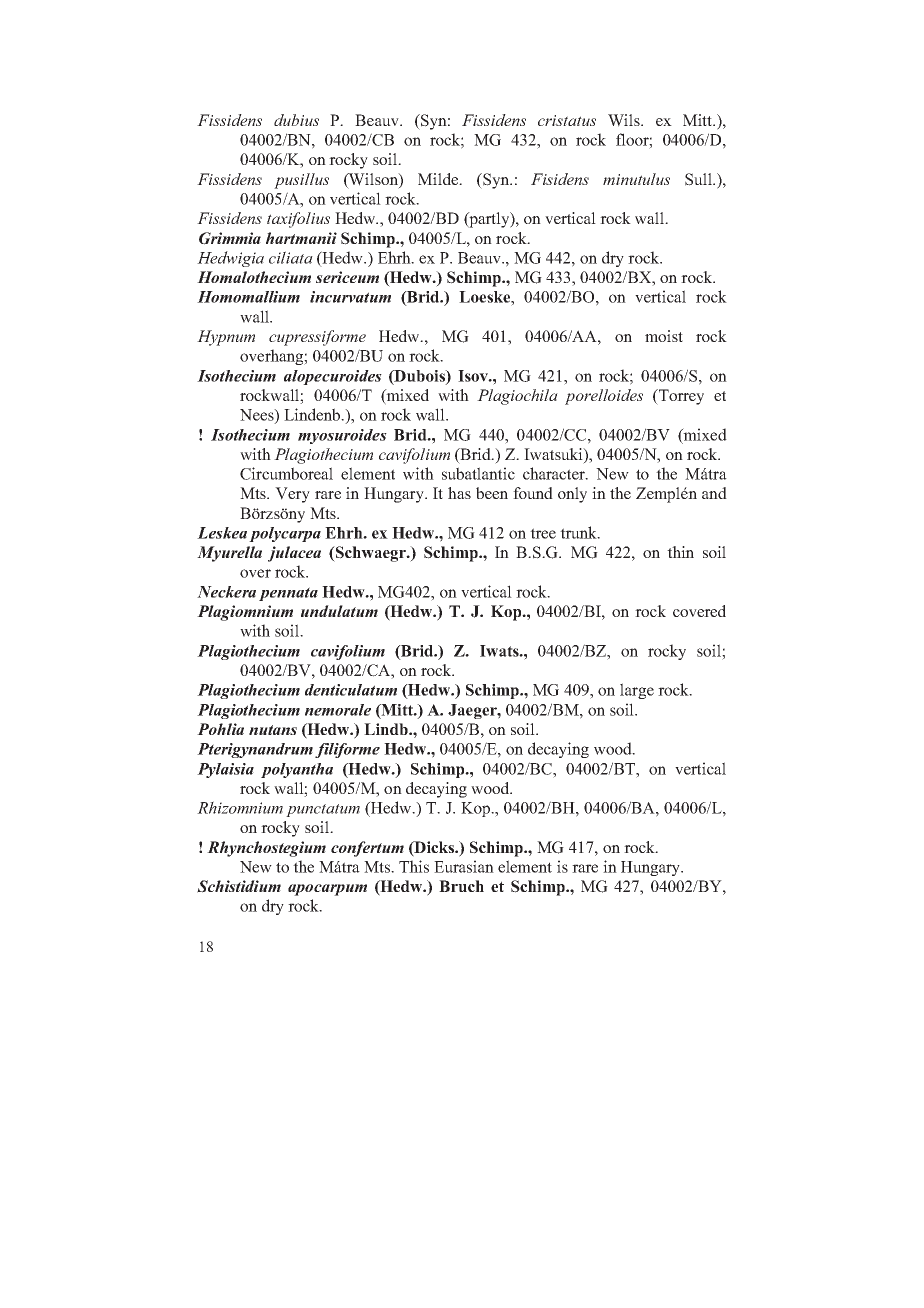  What do you see at coordinates (572, 495) in the document?
I see `only` at bounding box center [572, 495].
